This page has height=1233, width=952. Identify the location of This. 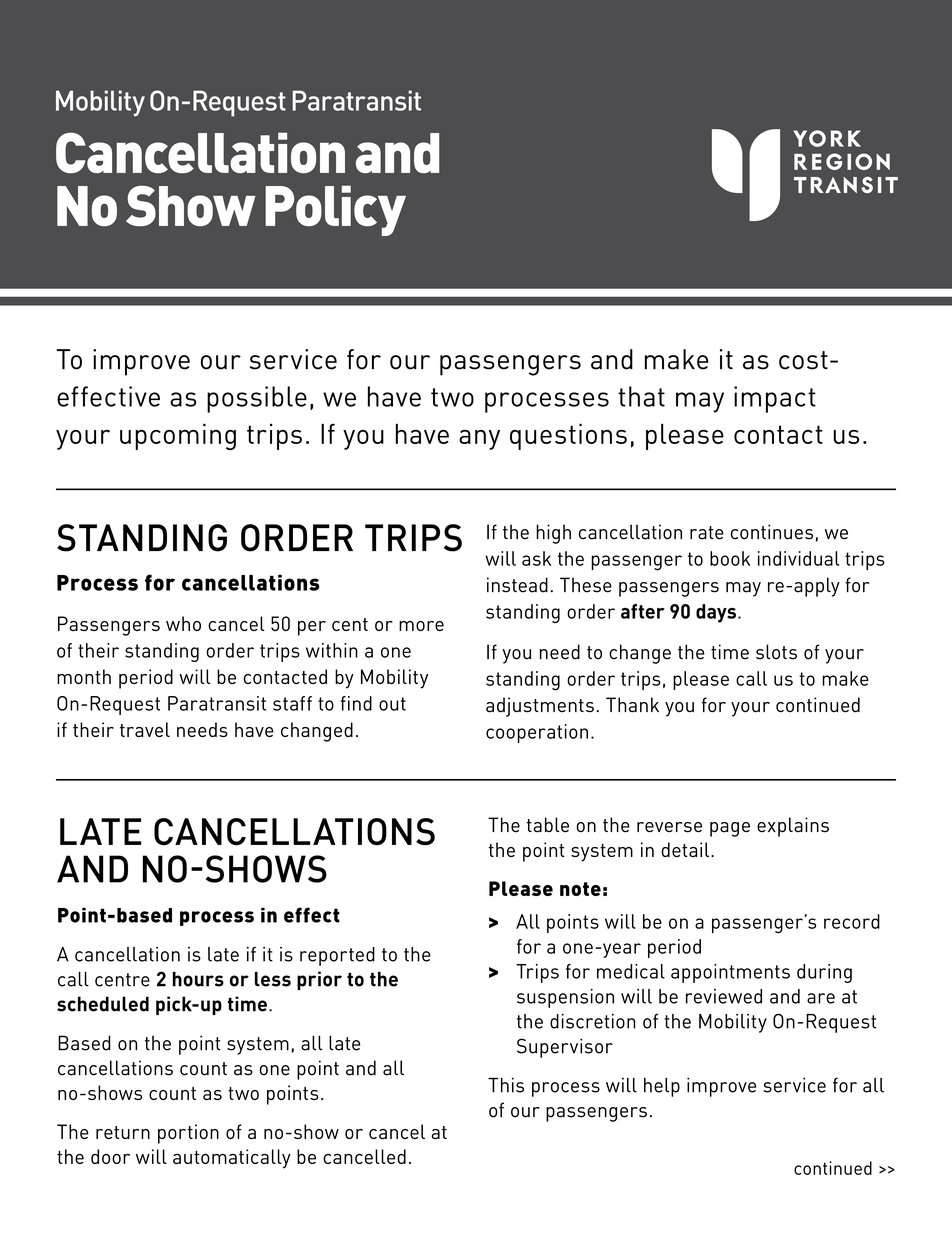
(506, 1085).
